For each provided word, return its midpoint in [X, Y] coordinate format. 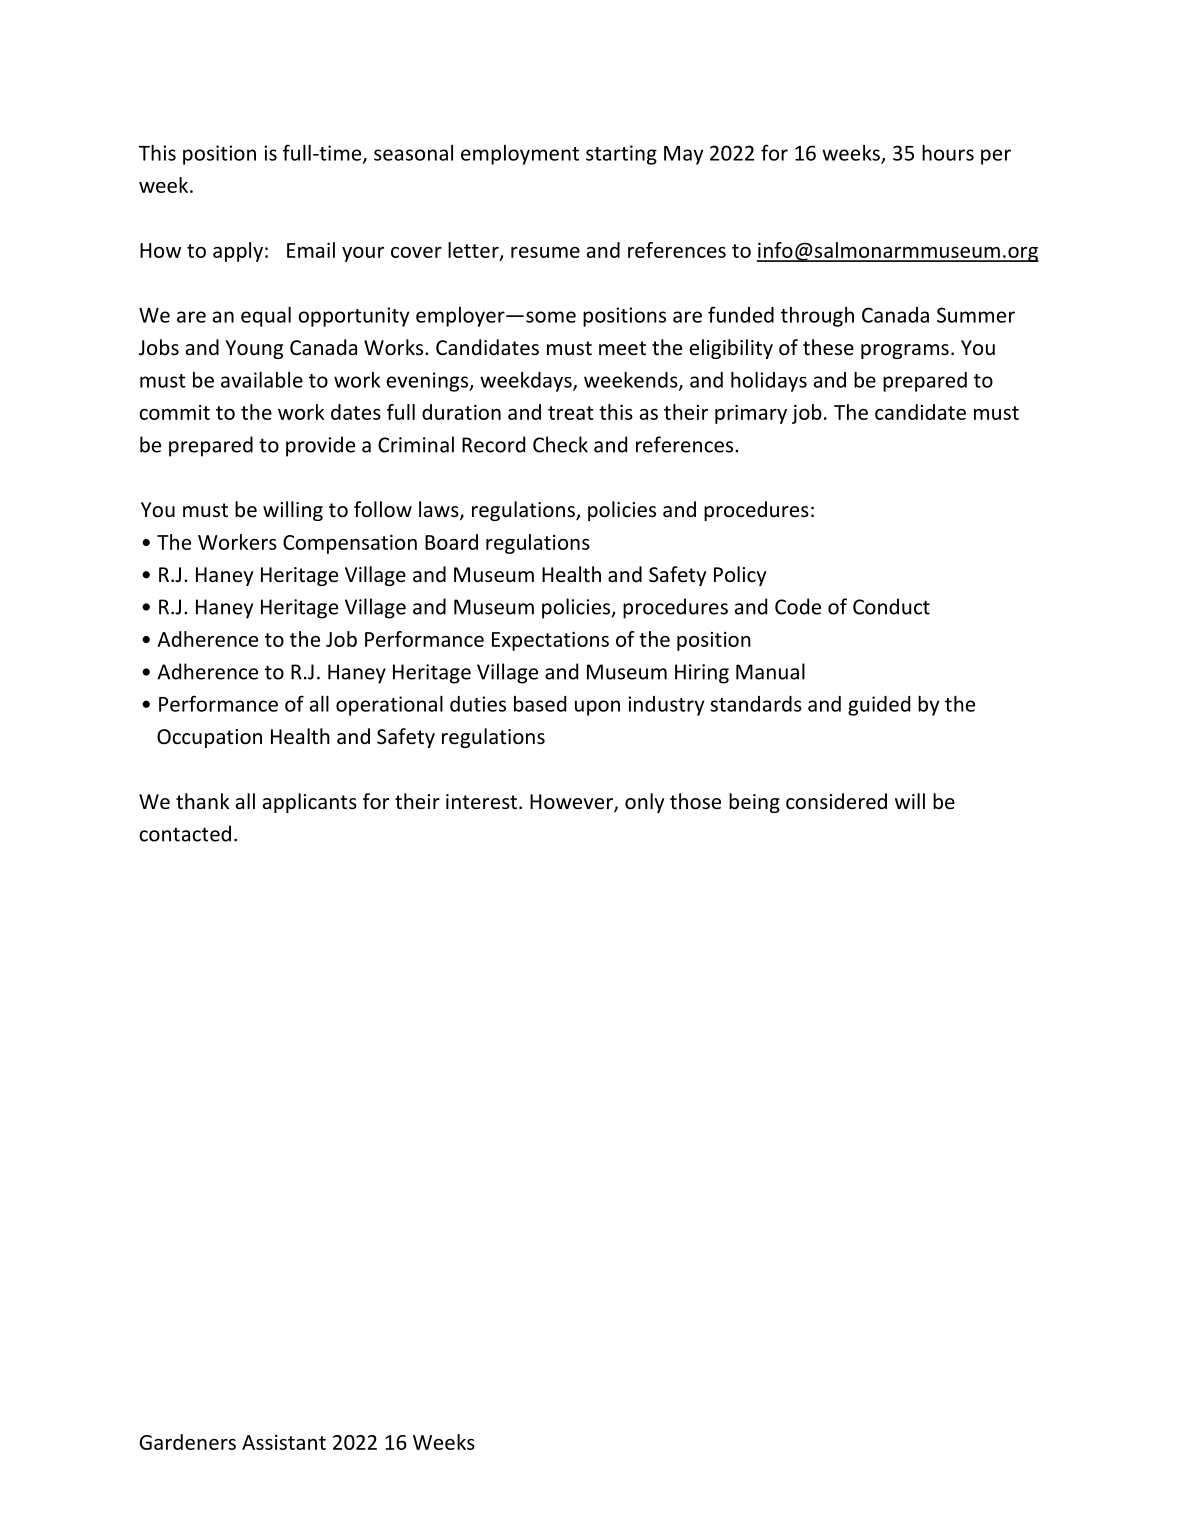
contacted [185, 833]
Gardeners [187, 1442]
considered [836, 801]
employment [520, 155]
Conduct [891, 606]
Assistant [284, 1442]
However [572, 803]
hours [948, 153]
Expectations [550, 641]
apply [238, 252]
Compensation [350, 544]
